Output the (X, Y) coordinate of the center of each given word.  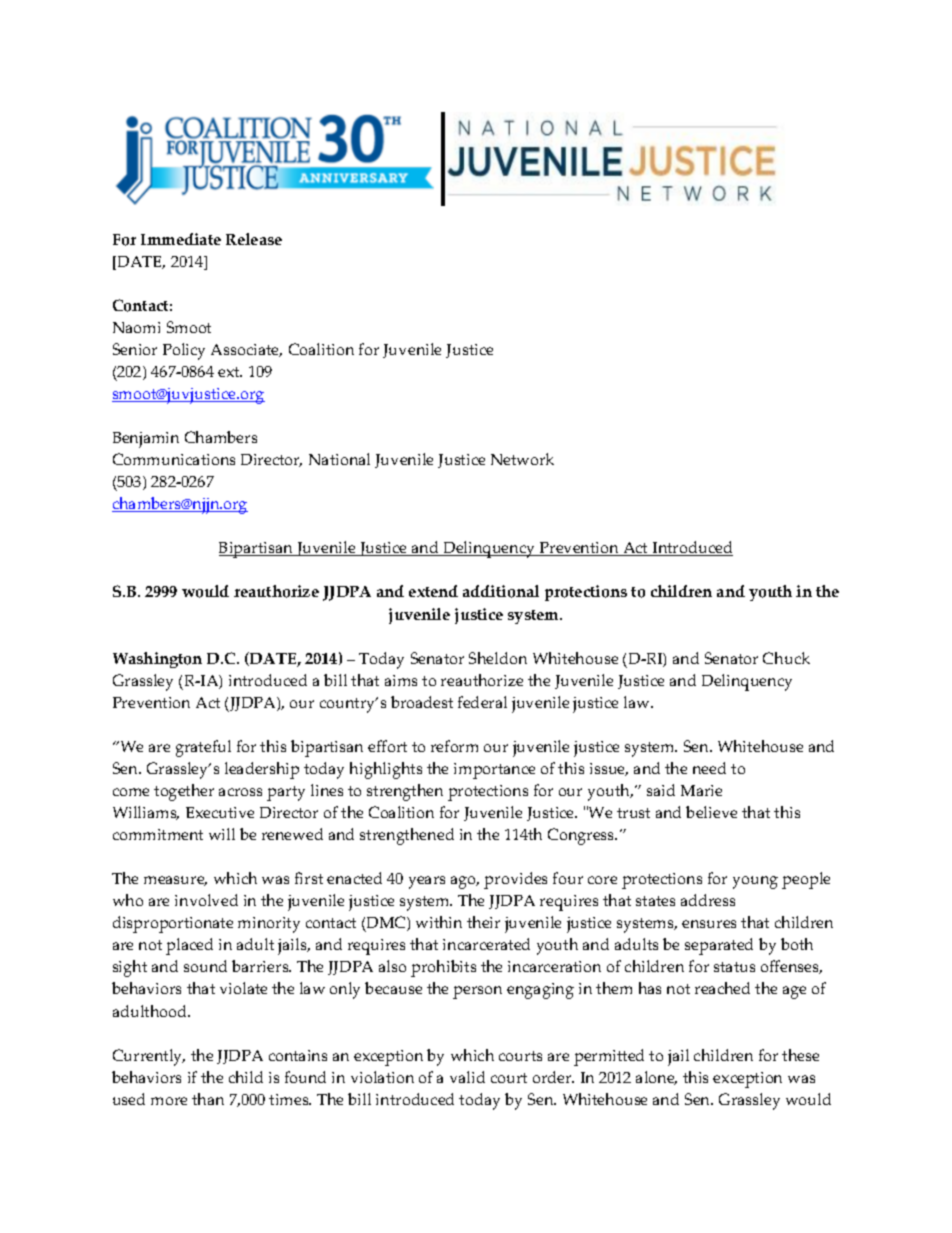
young (755, 882)
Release (254, 239)
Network (522, 459)
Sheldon (498, 658)
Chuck (786, 658)
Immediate (181, 239)
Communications (174, 459)
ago (465, 882)
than (208, 1099)
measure (175, 881)
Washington (157, 660)
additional (501, 591)
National (339, 459)
